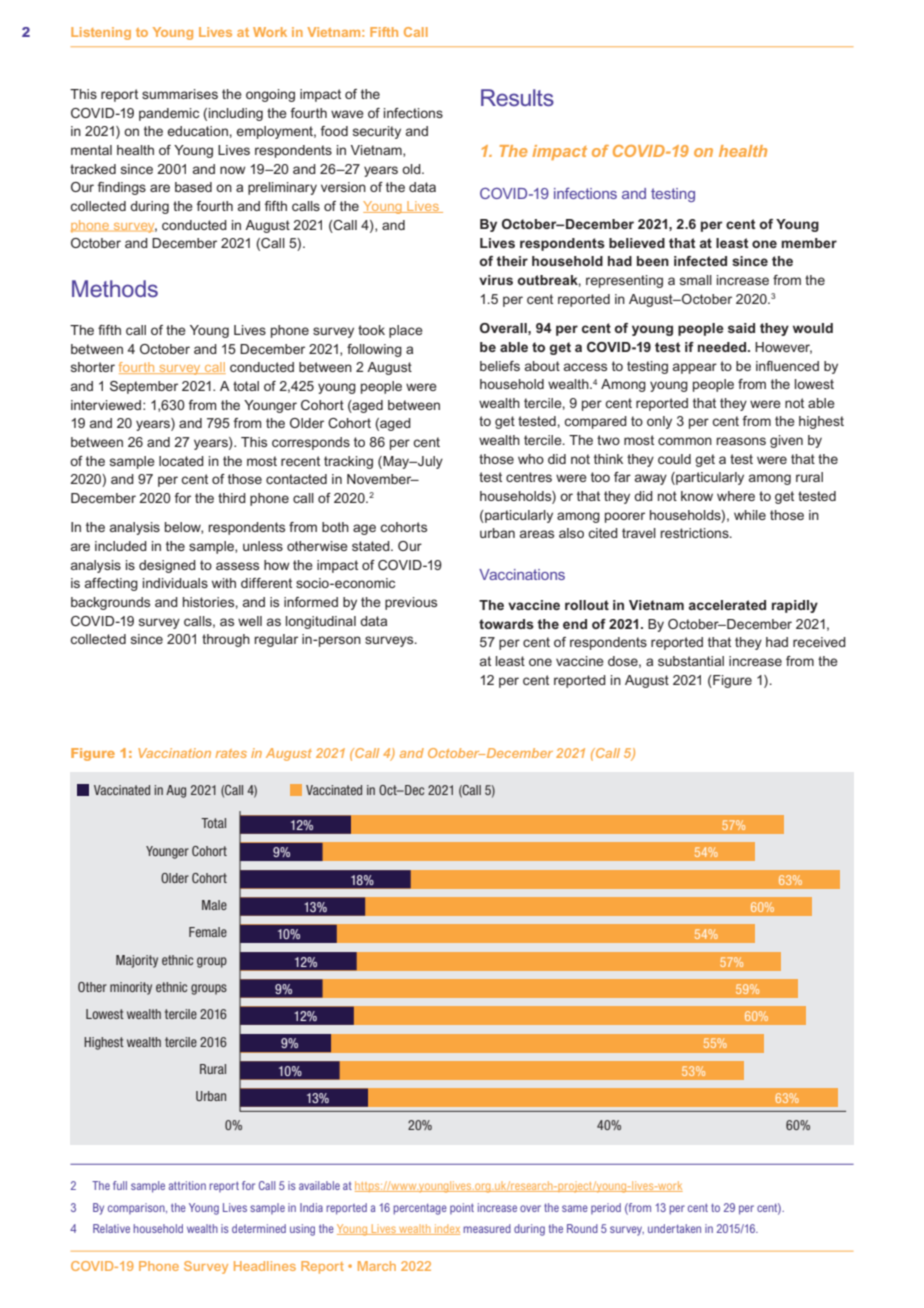 This document has width=924, height=1308. Describe the element at coordinates (187, 1185) in the document. I see `attrition` at that location.
